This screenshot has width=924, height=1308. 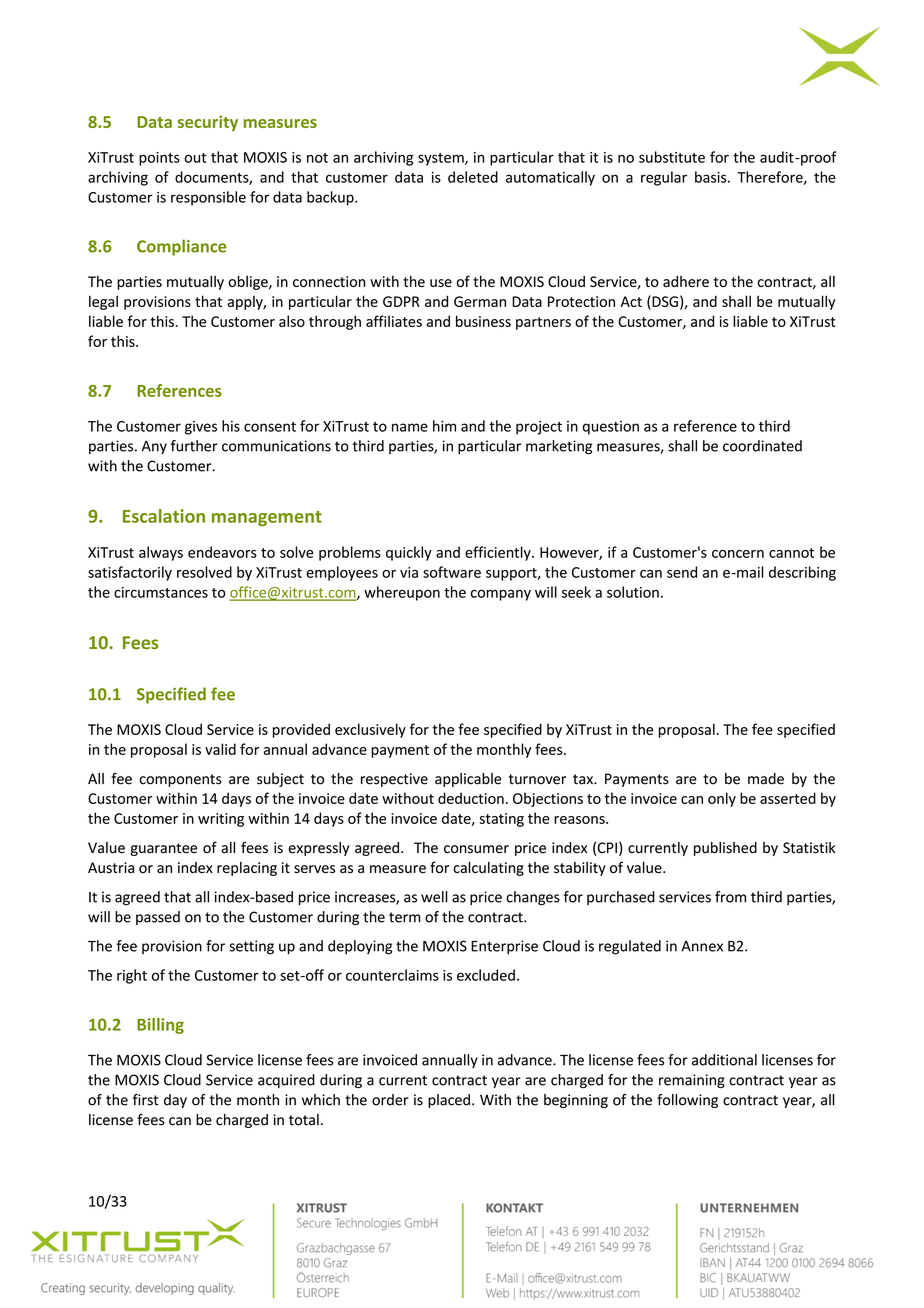 I want to click on points, so click(x=159, y=159).
